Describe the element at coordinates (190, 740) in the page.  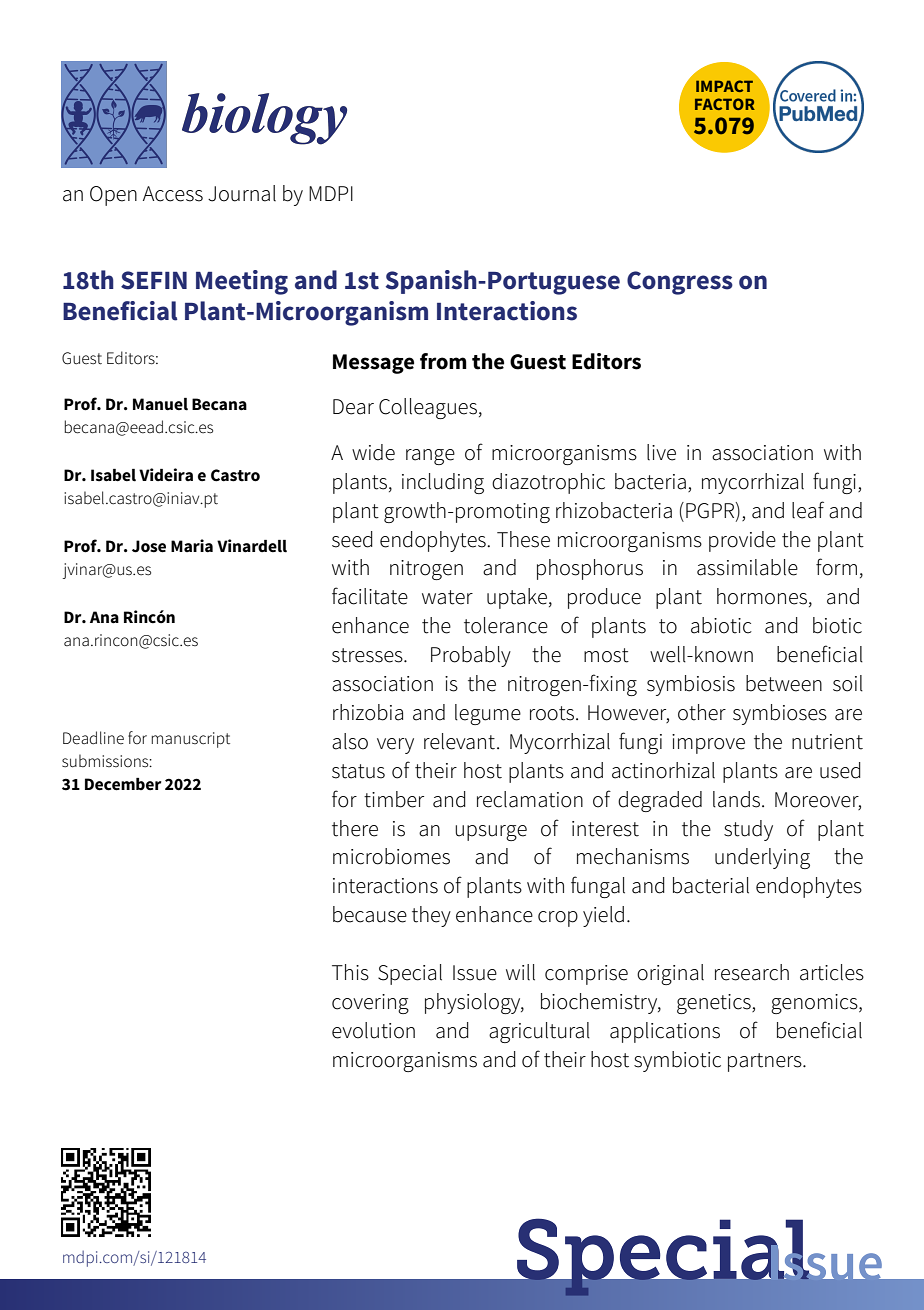
I see `manuscript` at that location.
